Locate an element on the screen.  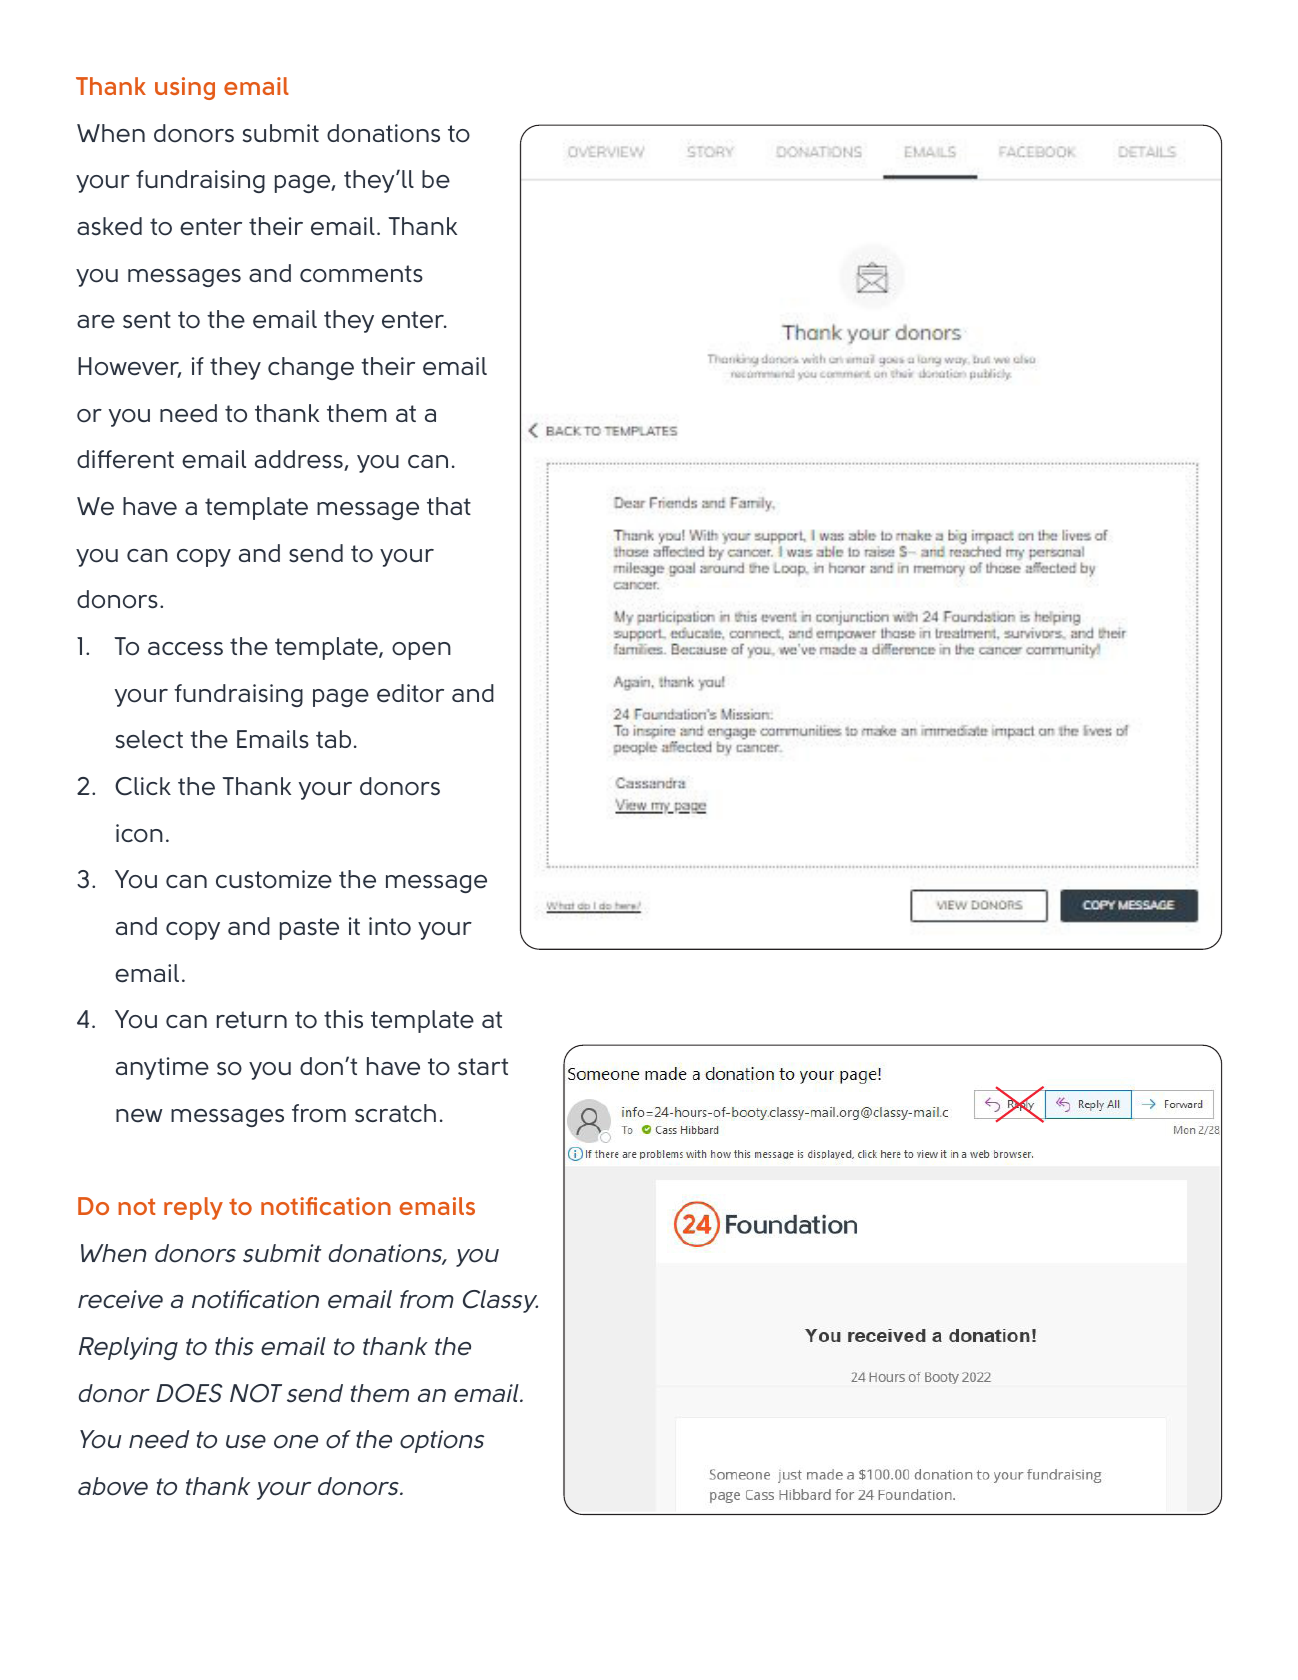
new is located at coordinates (139, 1116).
